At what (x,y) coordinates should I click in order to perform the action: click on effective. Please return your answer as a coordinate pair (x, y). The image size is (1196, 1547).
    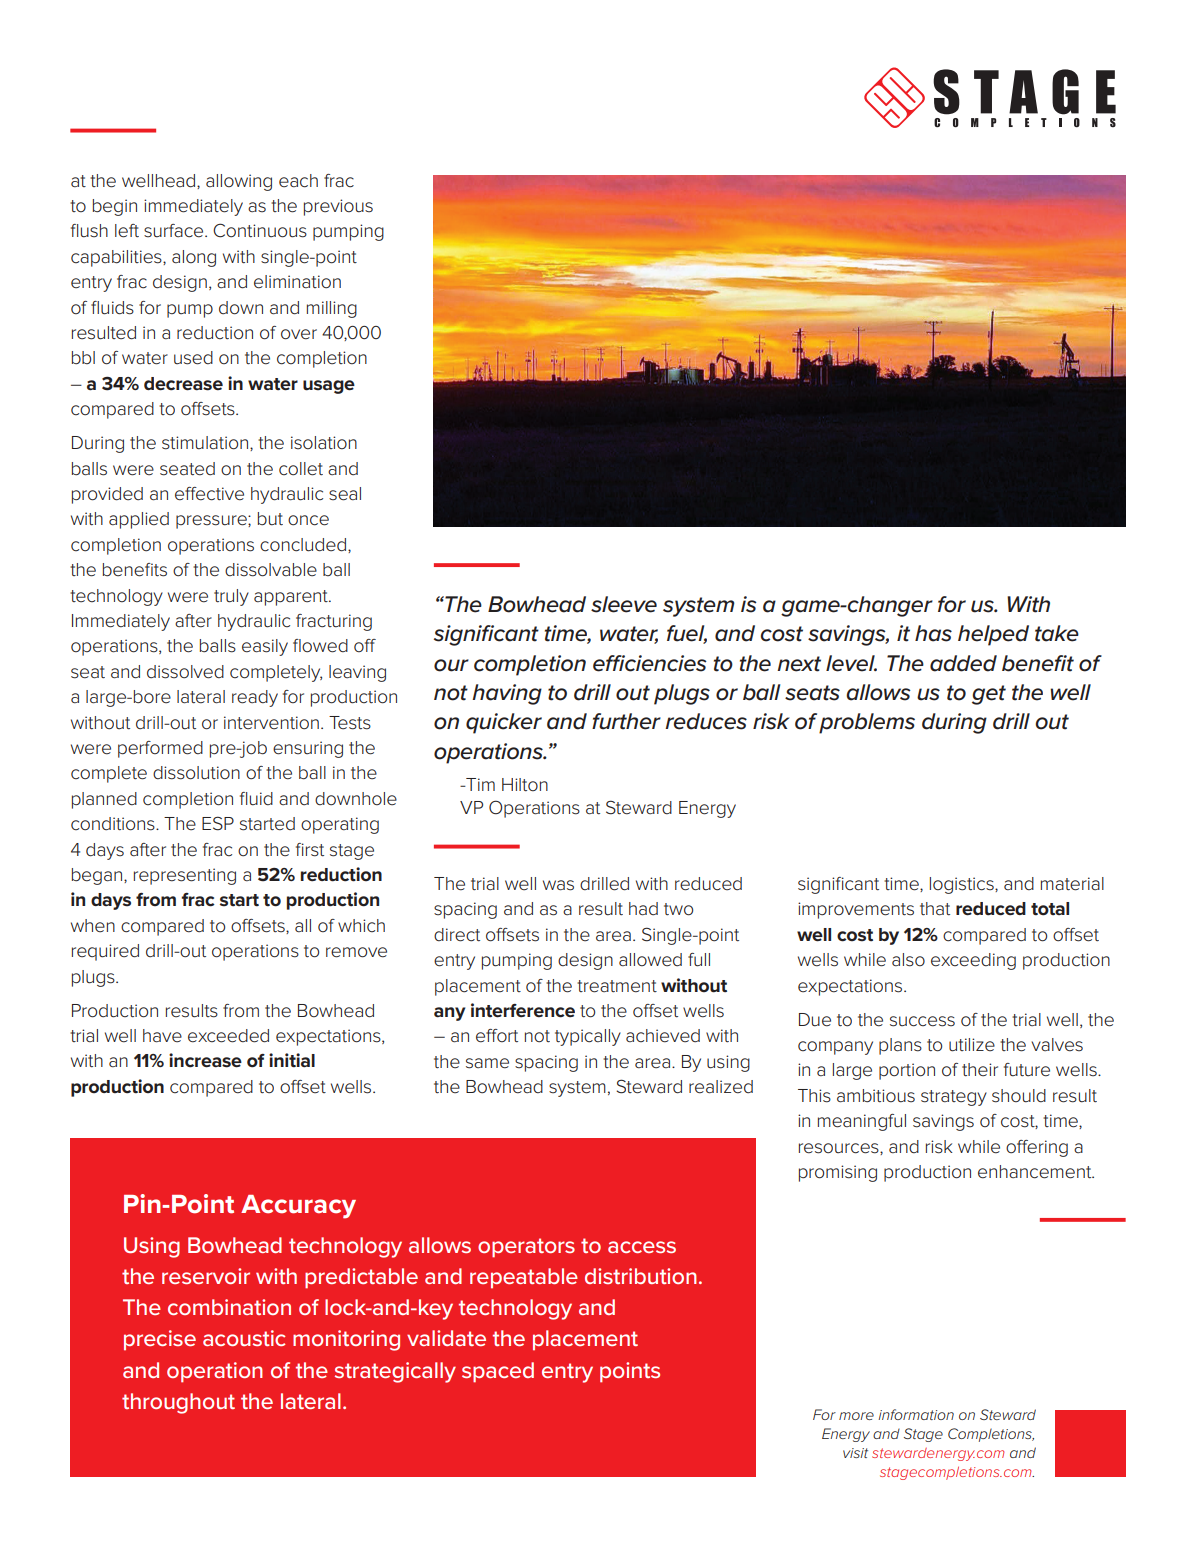
    Looking at the image, I should click on (209, 494).
